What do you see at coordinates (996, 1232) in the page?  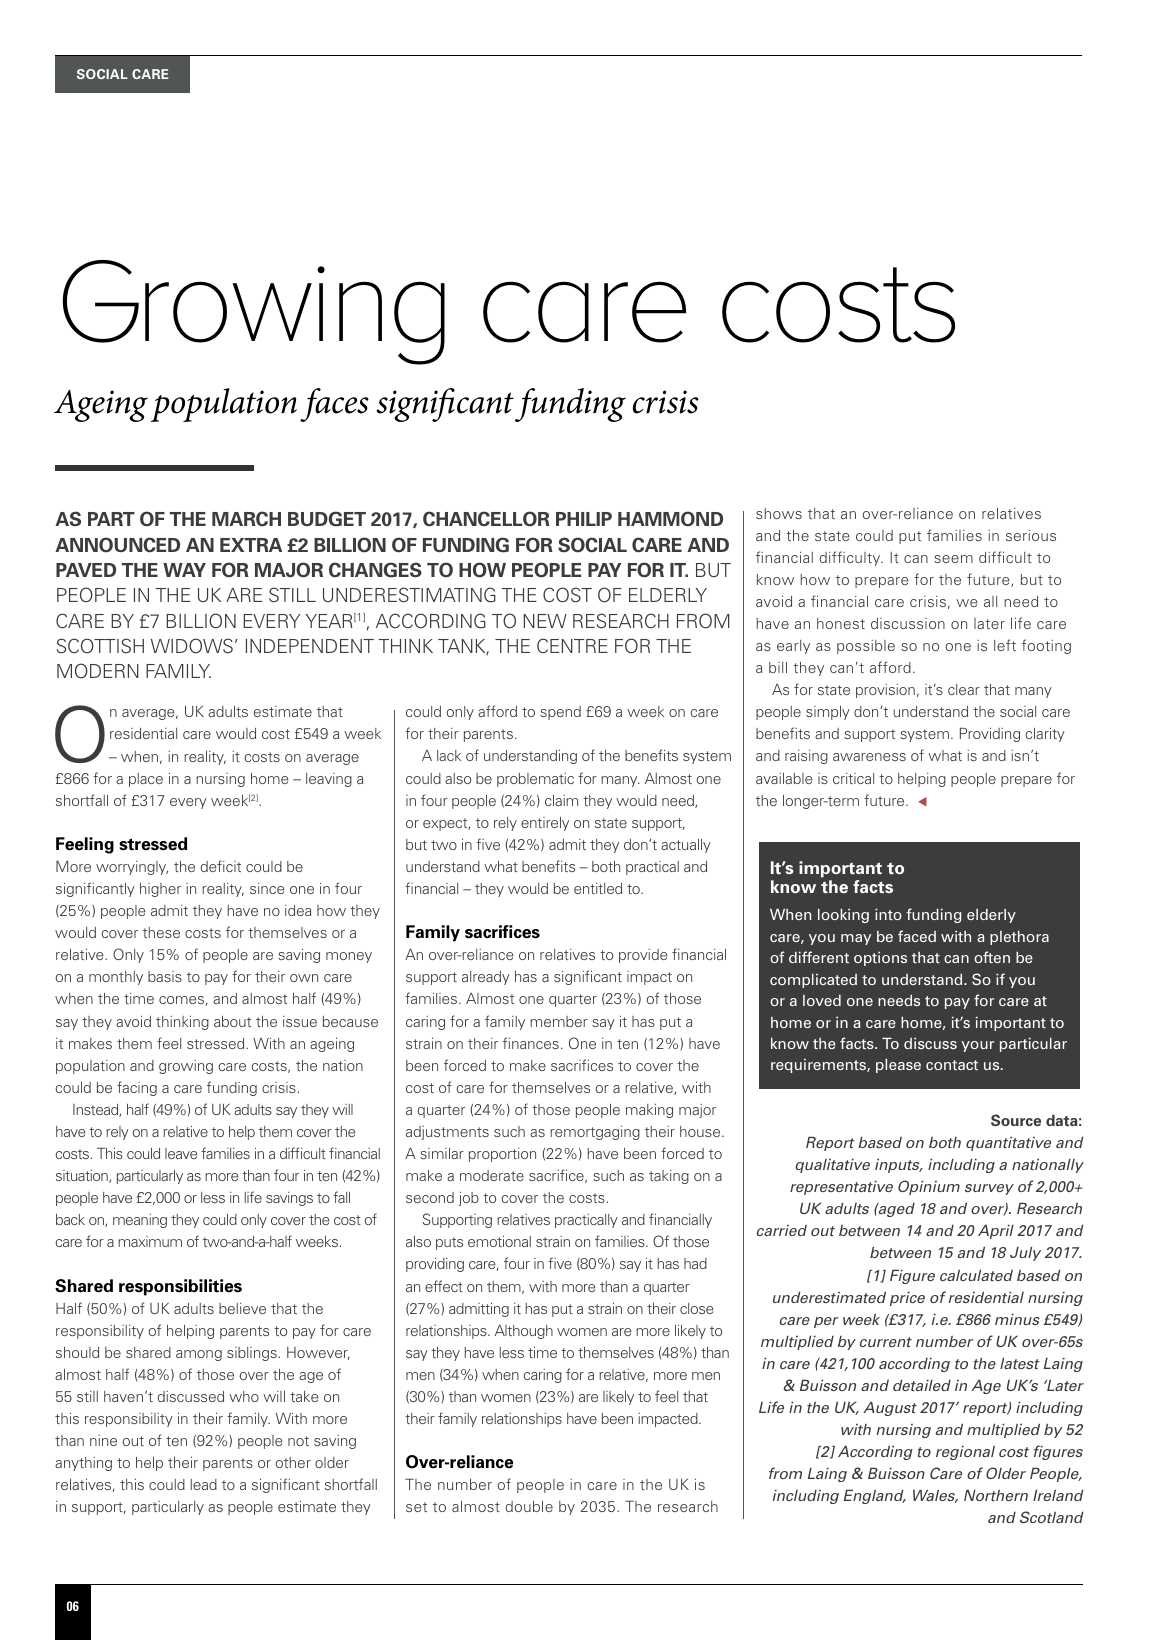 I see `April` at bounding box center [996, 1232].
